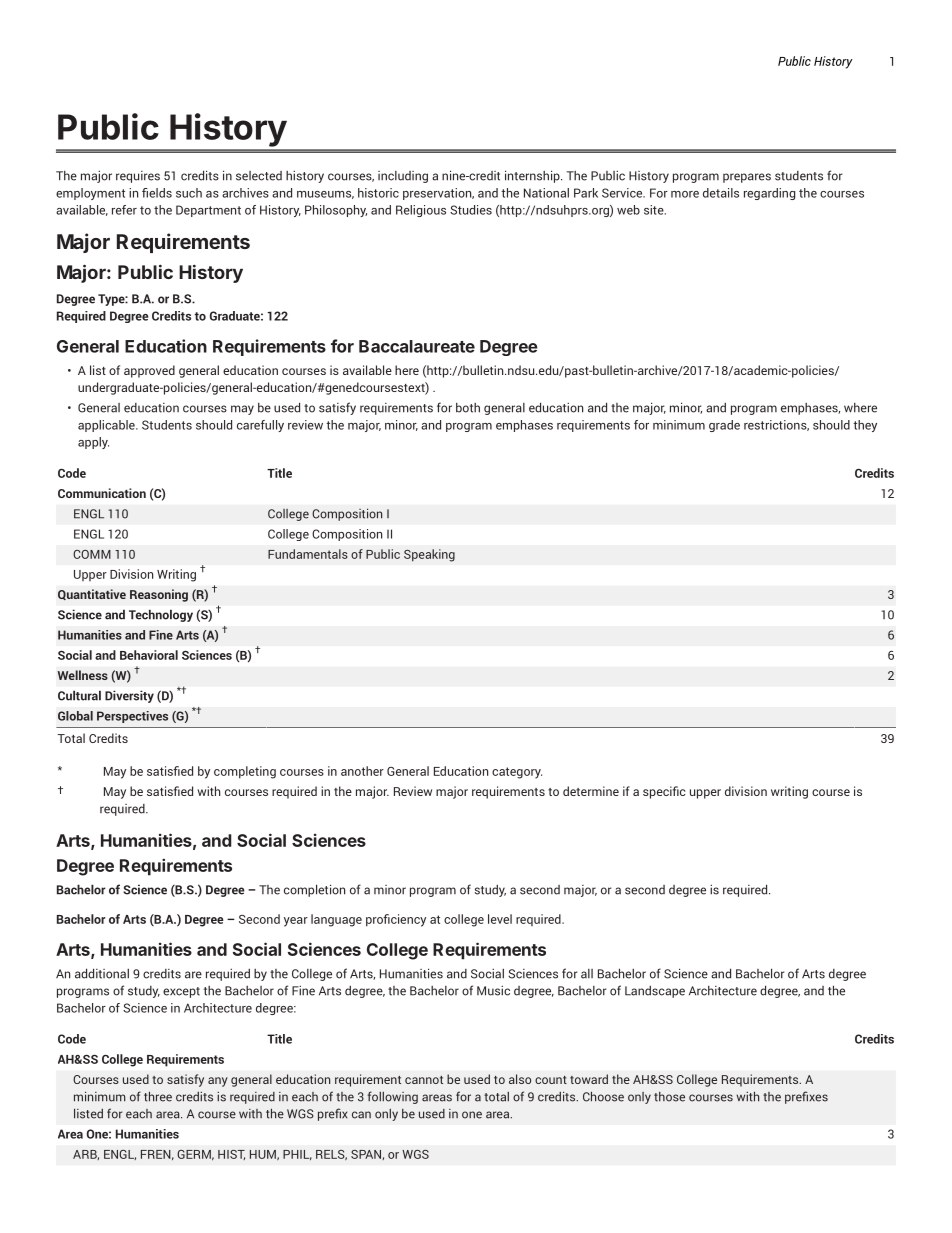  What do you see at coordinates (769, 194) in the document?
I see `regarding` at bounding box center [769, 194].
